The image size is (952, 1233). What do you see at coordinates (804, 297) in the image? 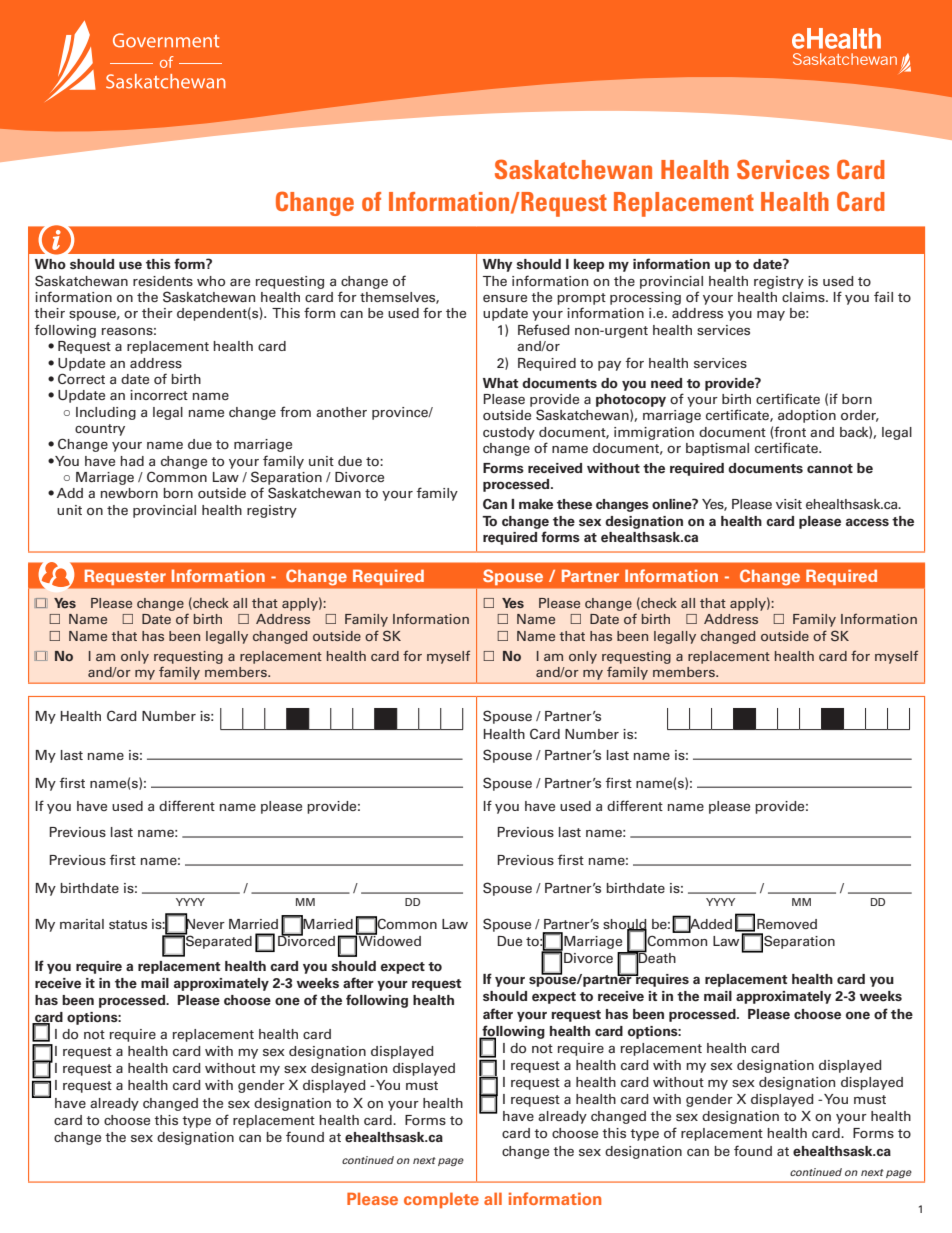
I see `claims` at bounding box center [804, 297].
